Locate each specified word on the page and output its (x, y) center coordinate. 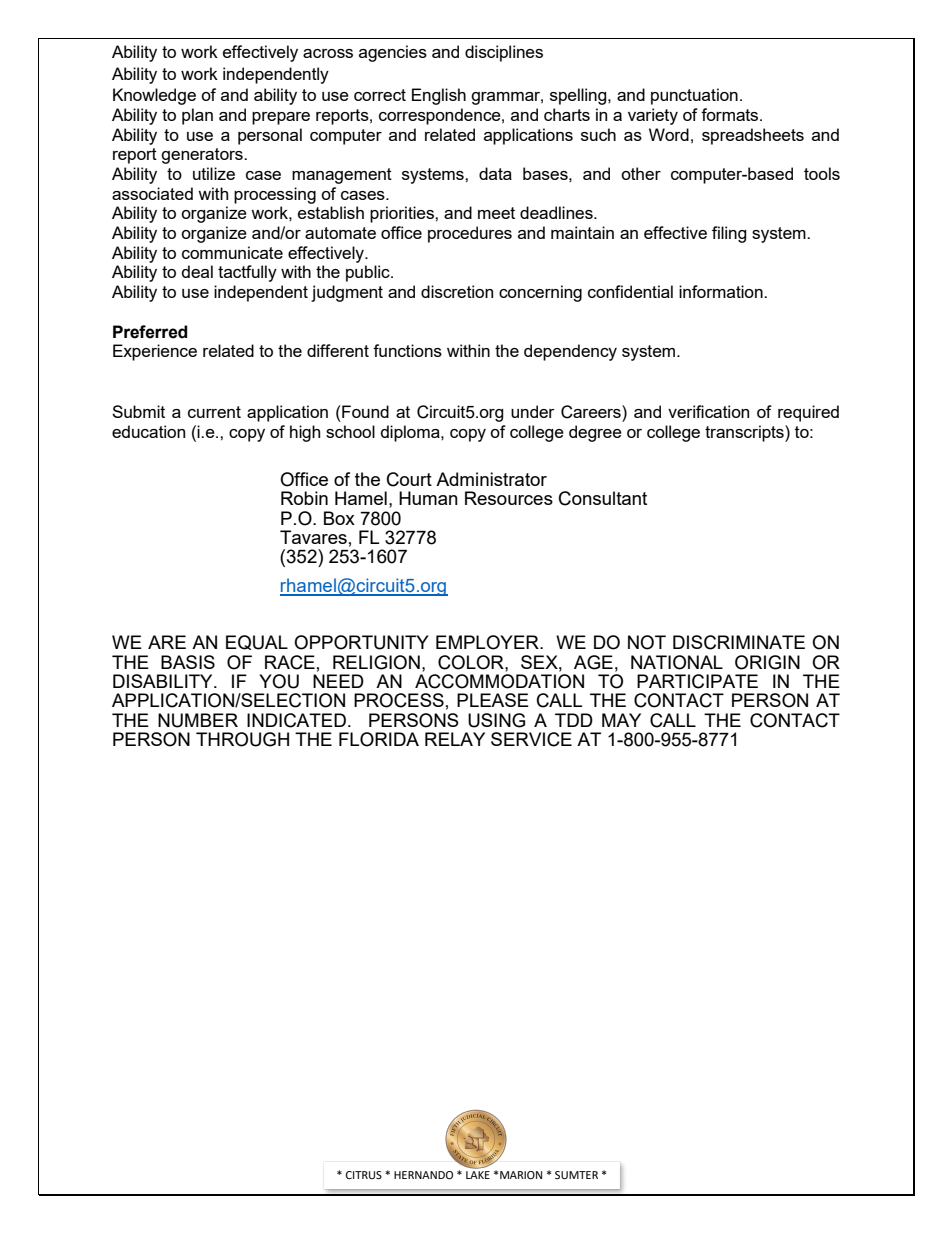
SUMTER (576, 1175)
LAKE (478, 1175)
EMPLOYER (488, 642)
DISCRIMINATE (739, 642)
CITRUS (364, 1175)
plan (197, 116)
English (439, 96)
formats (731, 114)
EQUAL (257, 642)
